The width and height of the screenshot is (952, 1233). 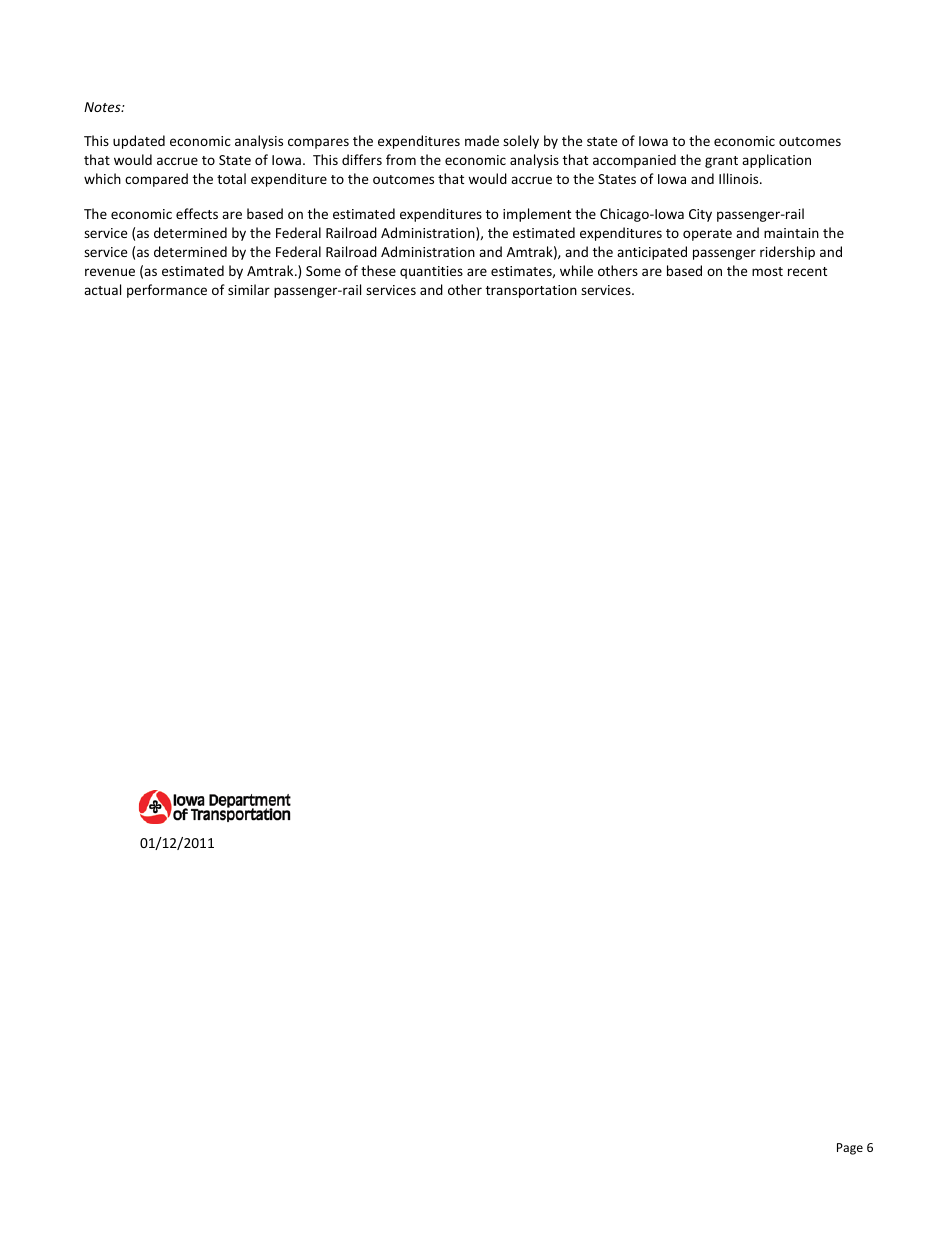 What do you see at coordinates (482, 140) in the screenshot?
I see `made` at bounding box center [482, 140].
